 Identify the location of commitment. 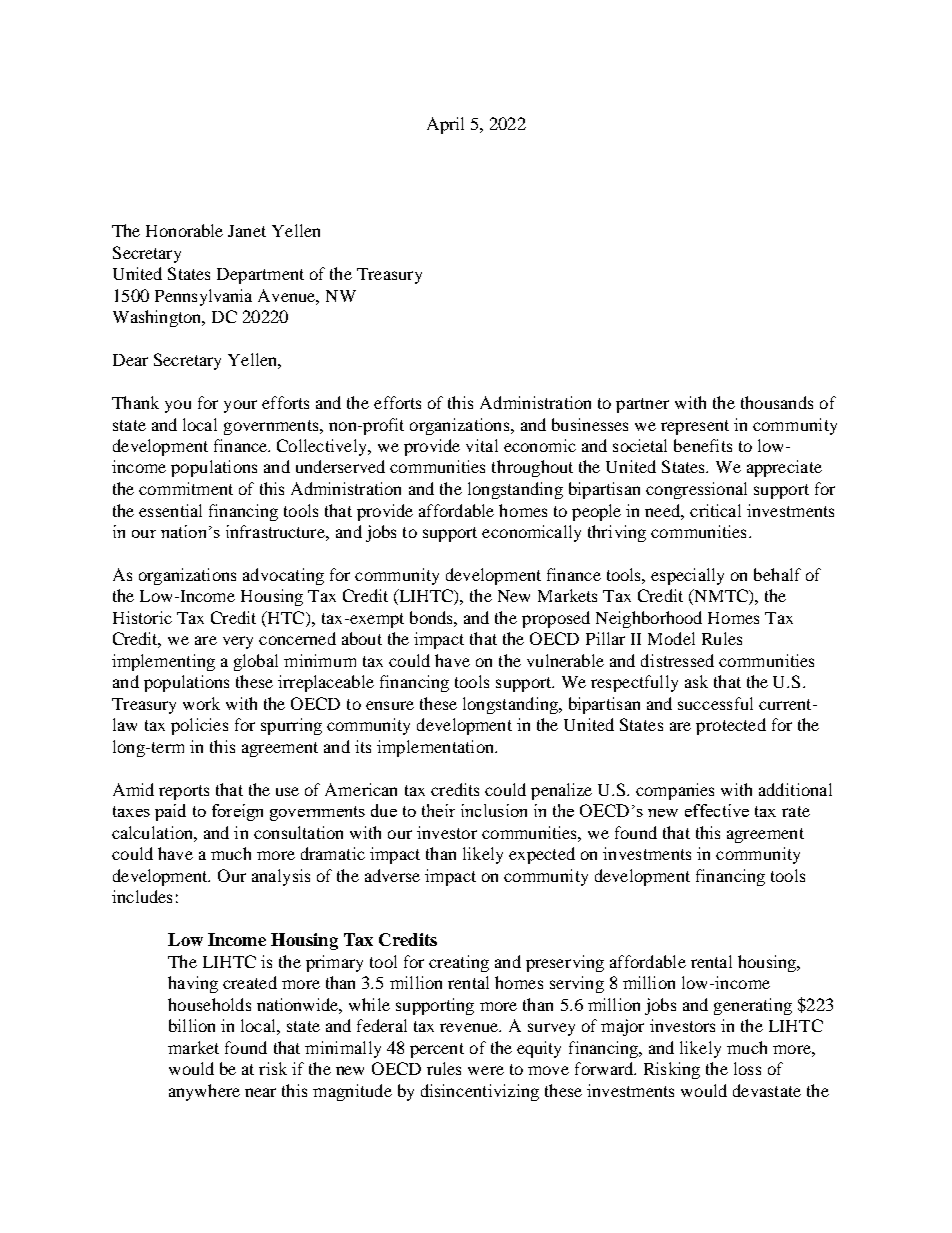
(186, 488).
